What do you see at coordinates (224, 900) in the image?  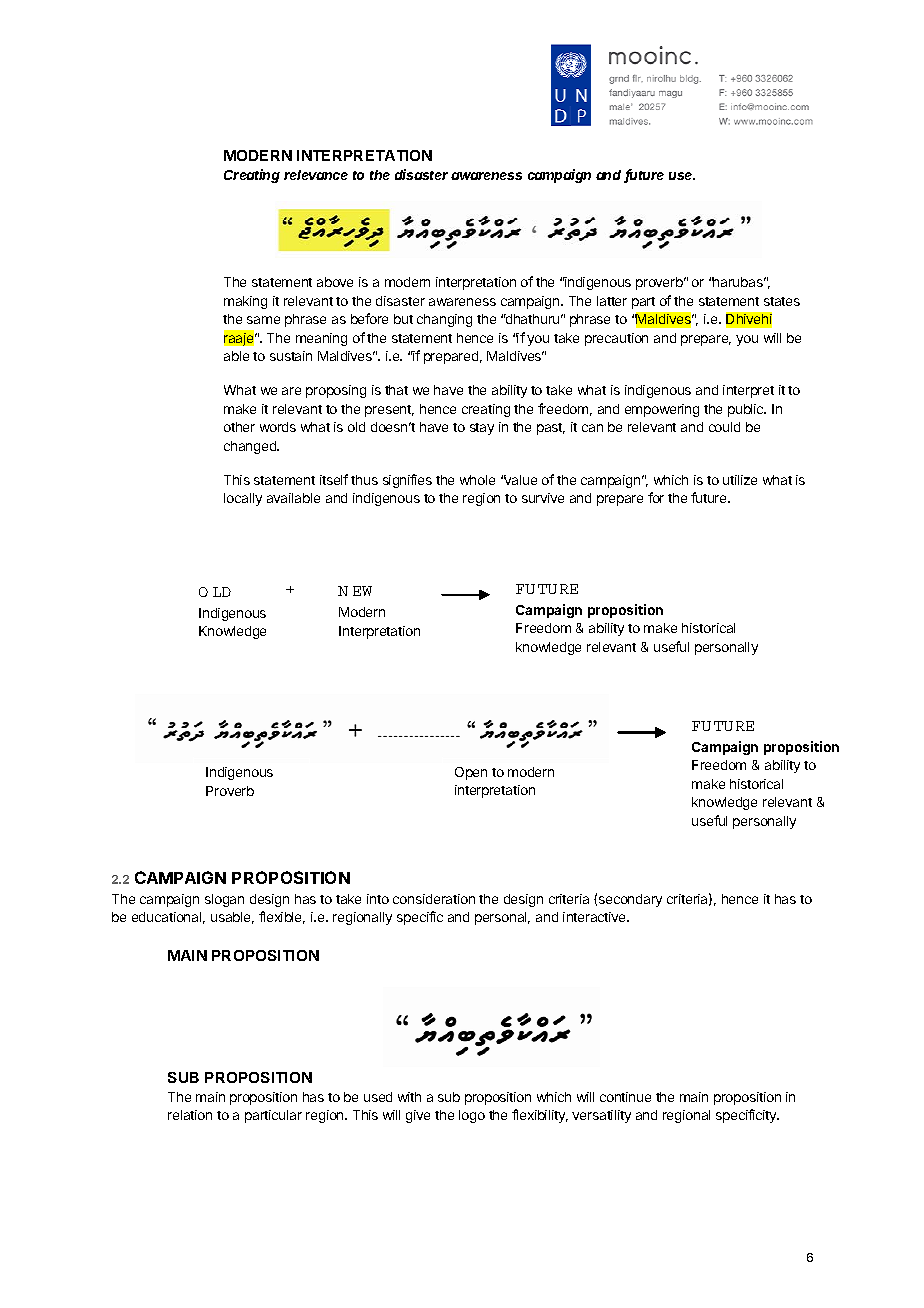 I see `slogan` at bounding box center [224, 900].
